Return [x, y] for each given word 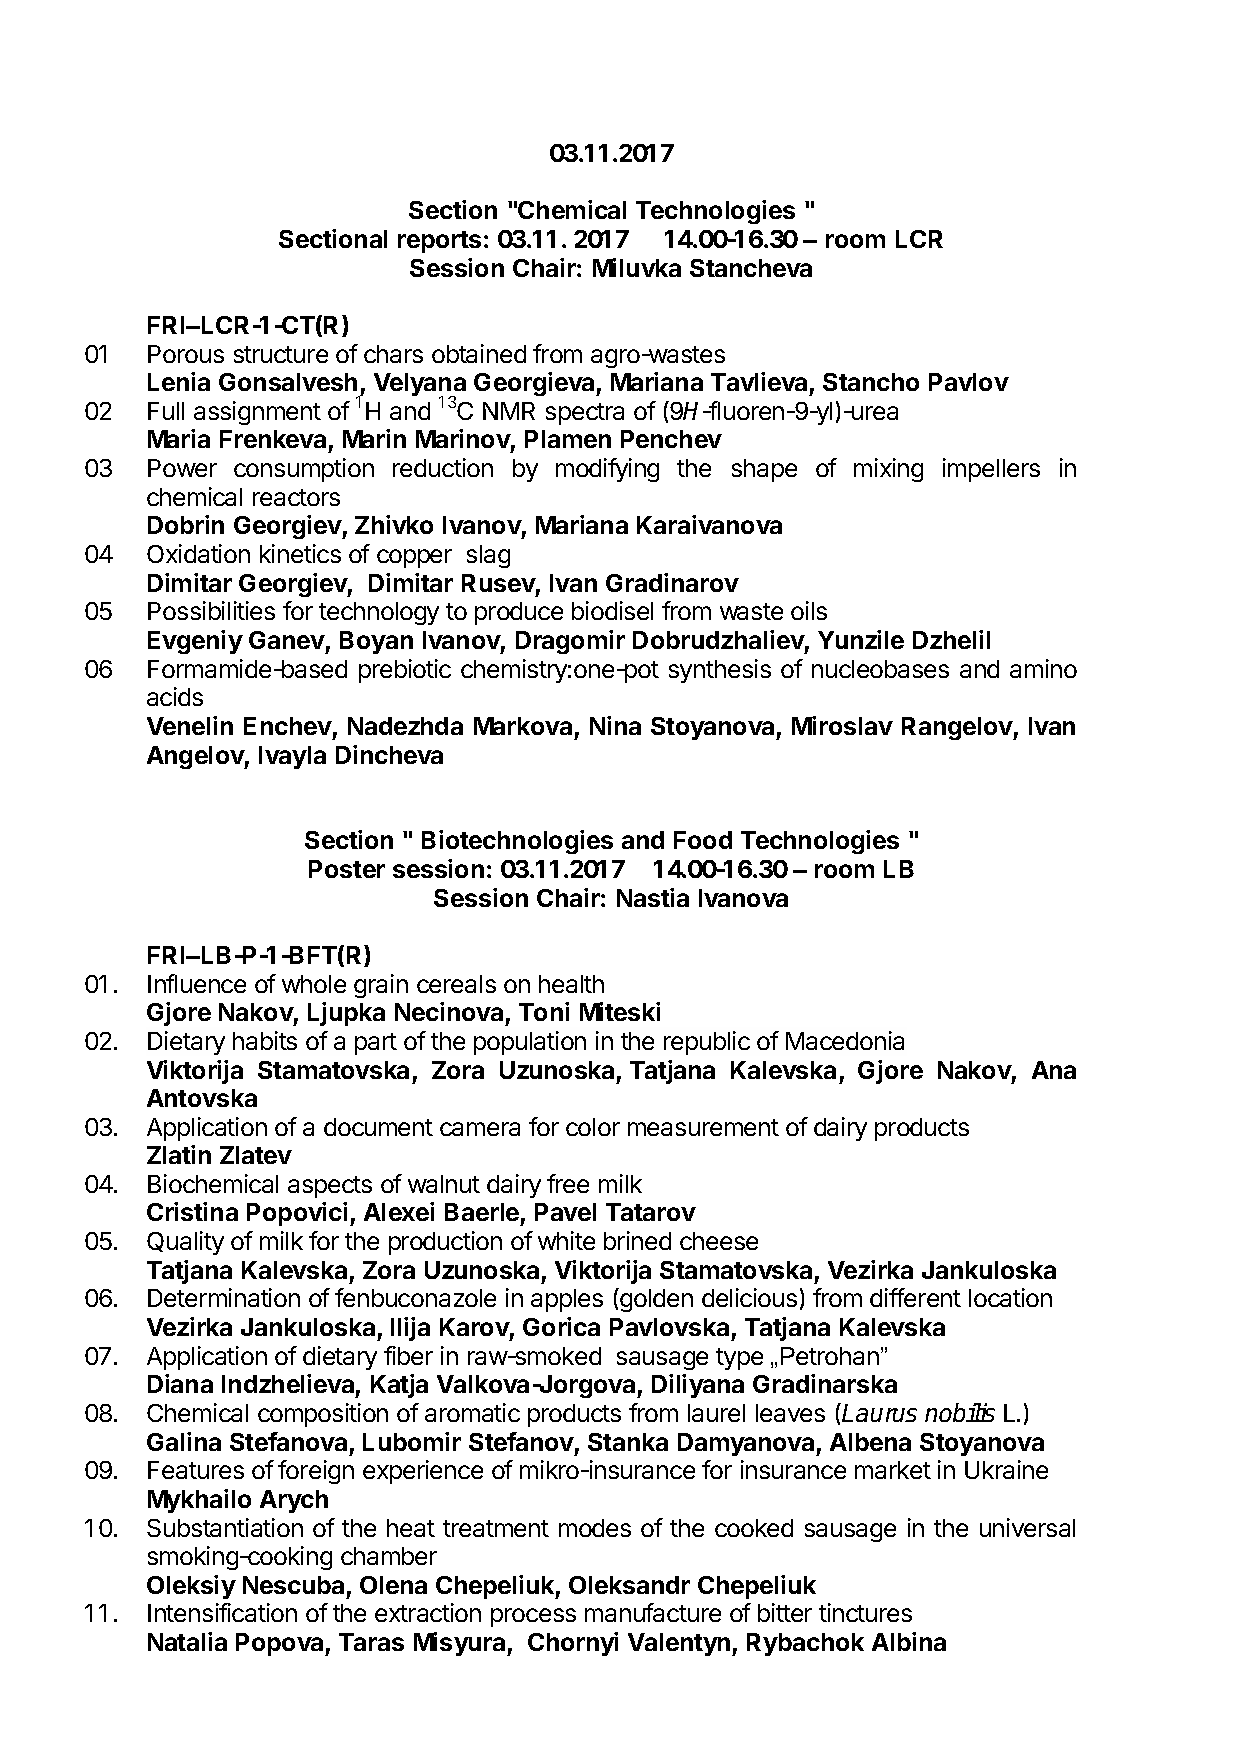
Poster [347, 869]
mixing [888, 470]
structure [281, 354]
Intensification [222, 1612]
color [593, 1127]
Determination [224, 1297]
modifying [607, 470]
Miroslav [842, 725]
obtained [479, 353]
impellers [991, 470]
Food [703, 840]
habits [265, 1040]
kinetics [300, 553]
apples [567, 1300]
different [915, 1297]
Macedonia [845, 1040]
